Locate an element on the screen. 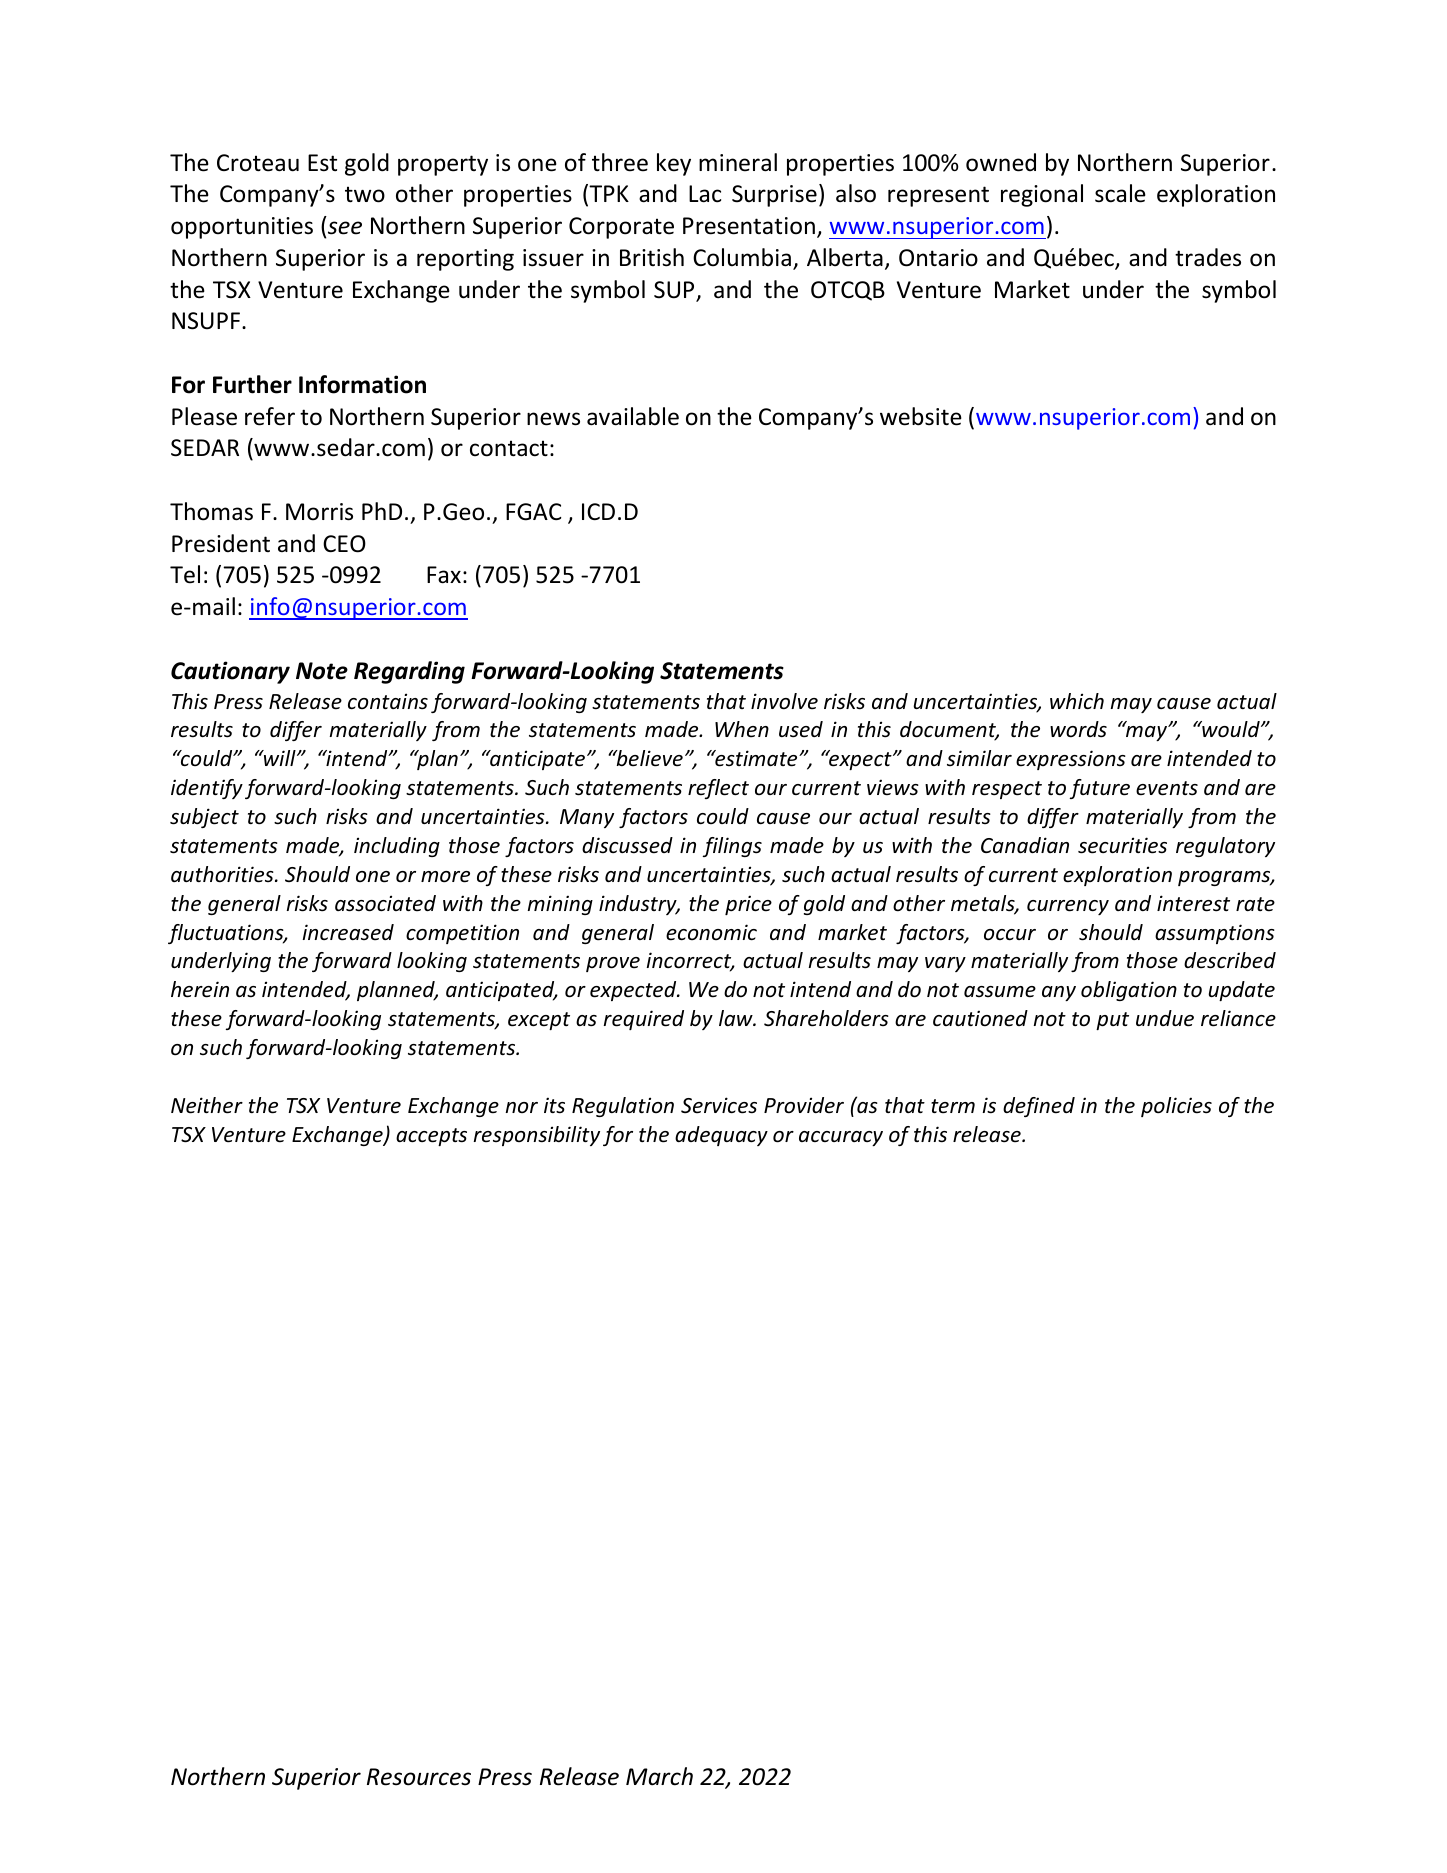 Image resolution: width=1447 pixels, height=1873 pixels. Resources is located at coordinates (419, 1777).
